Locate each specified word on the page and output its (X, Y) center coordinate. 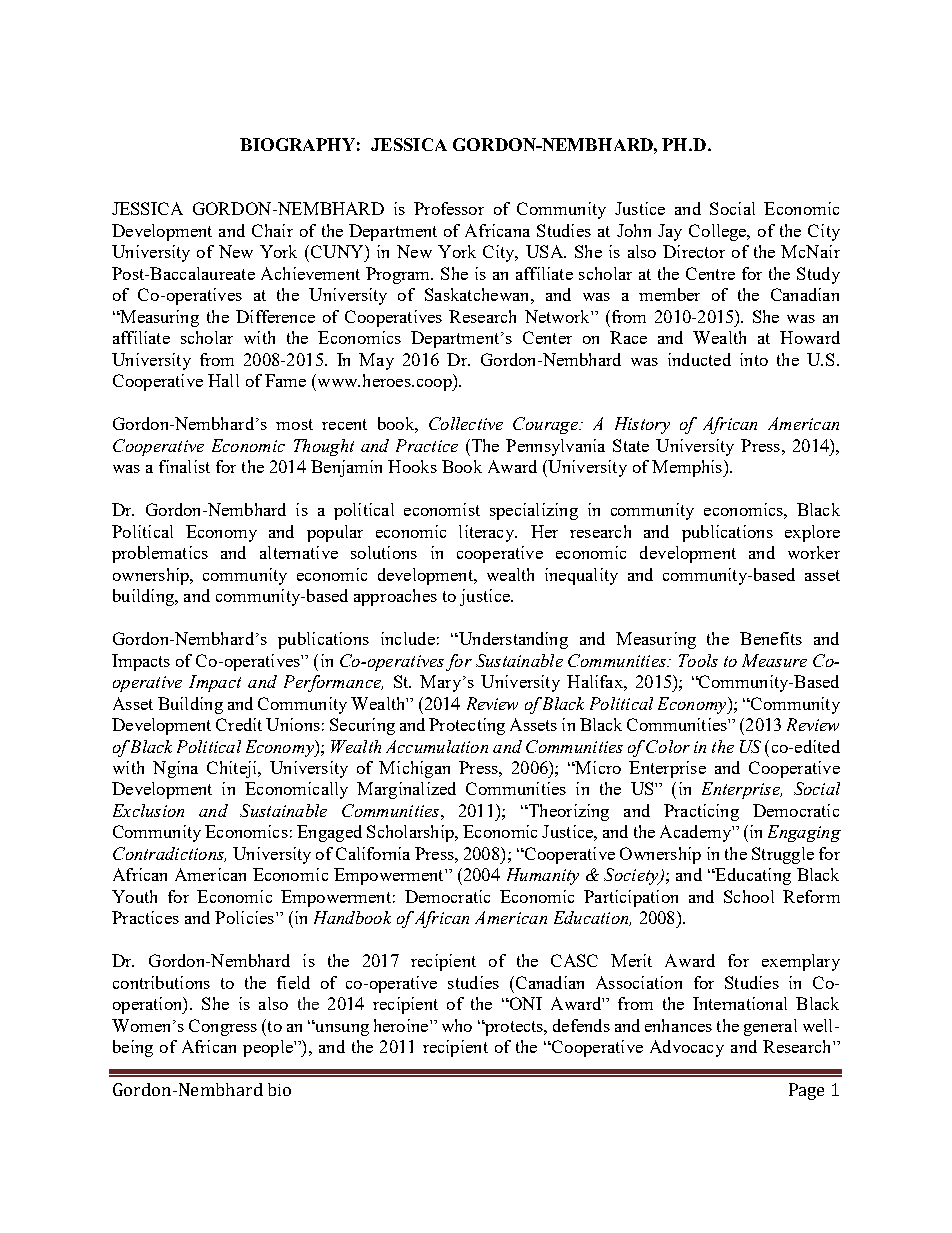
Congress (223, 1027)
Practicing (701, 812)
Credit (239, 724)
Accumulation (437, 746)
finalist (184, 466)
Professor (449, 208)
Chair (272, 230)
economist (442, 509)
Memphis (688, 468)
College (719, 232)
